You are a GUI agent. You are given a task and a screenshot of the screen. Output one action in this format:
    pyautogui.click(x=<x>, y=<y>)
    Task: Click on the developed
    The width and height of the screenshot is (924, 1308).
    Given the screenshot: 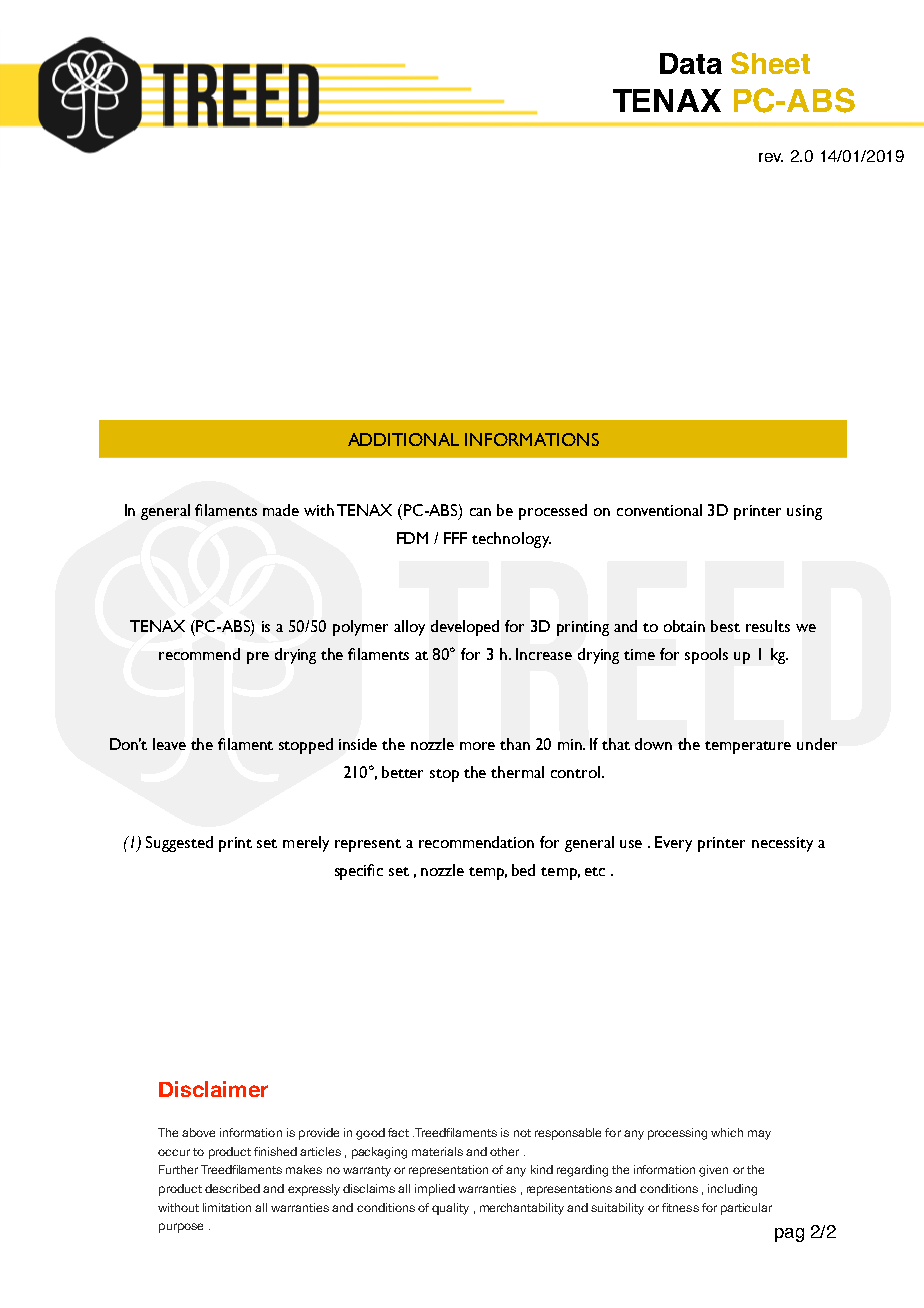 What is the action you would take?
    pyautogui.click(x=465, y=628)
